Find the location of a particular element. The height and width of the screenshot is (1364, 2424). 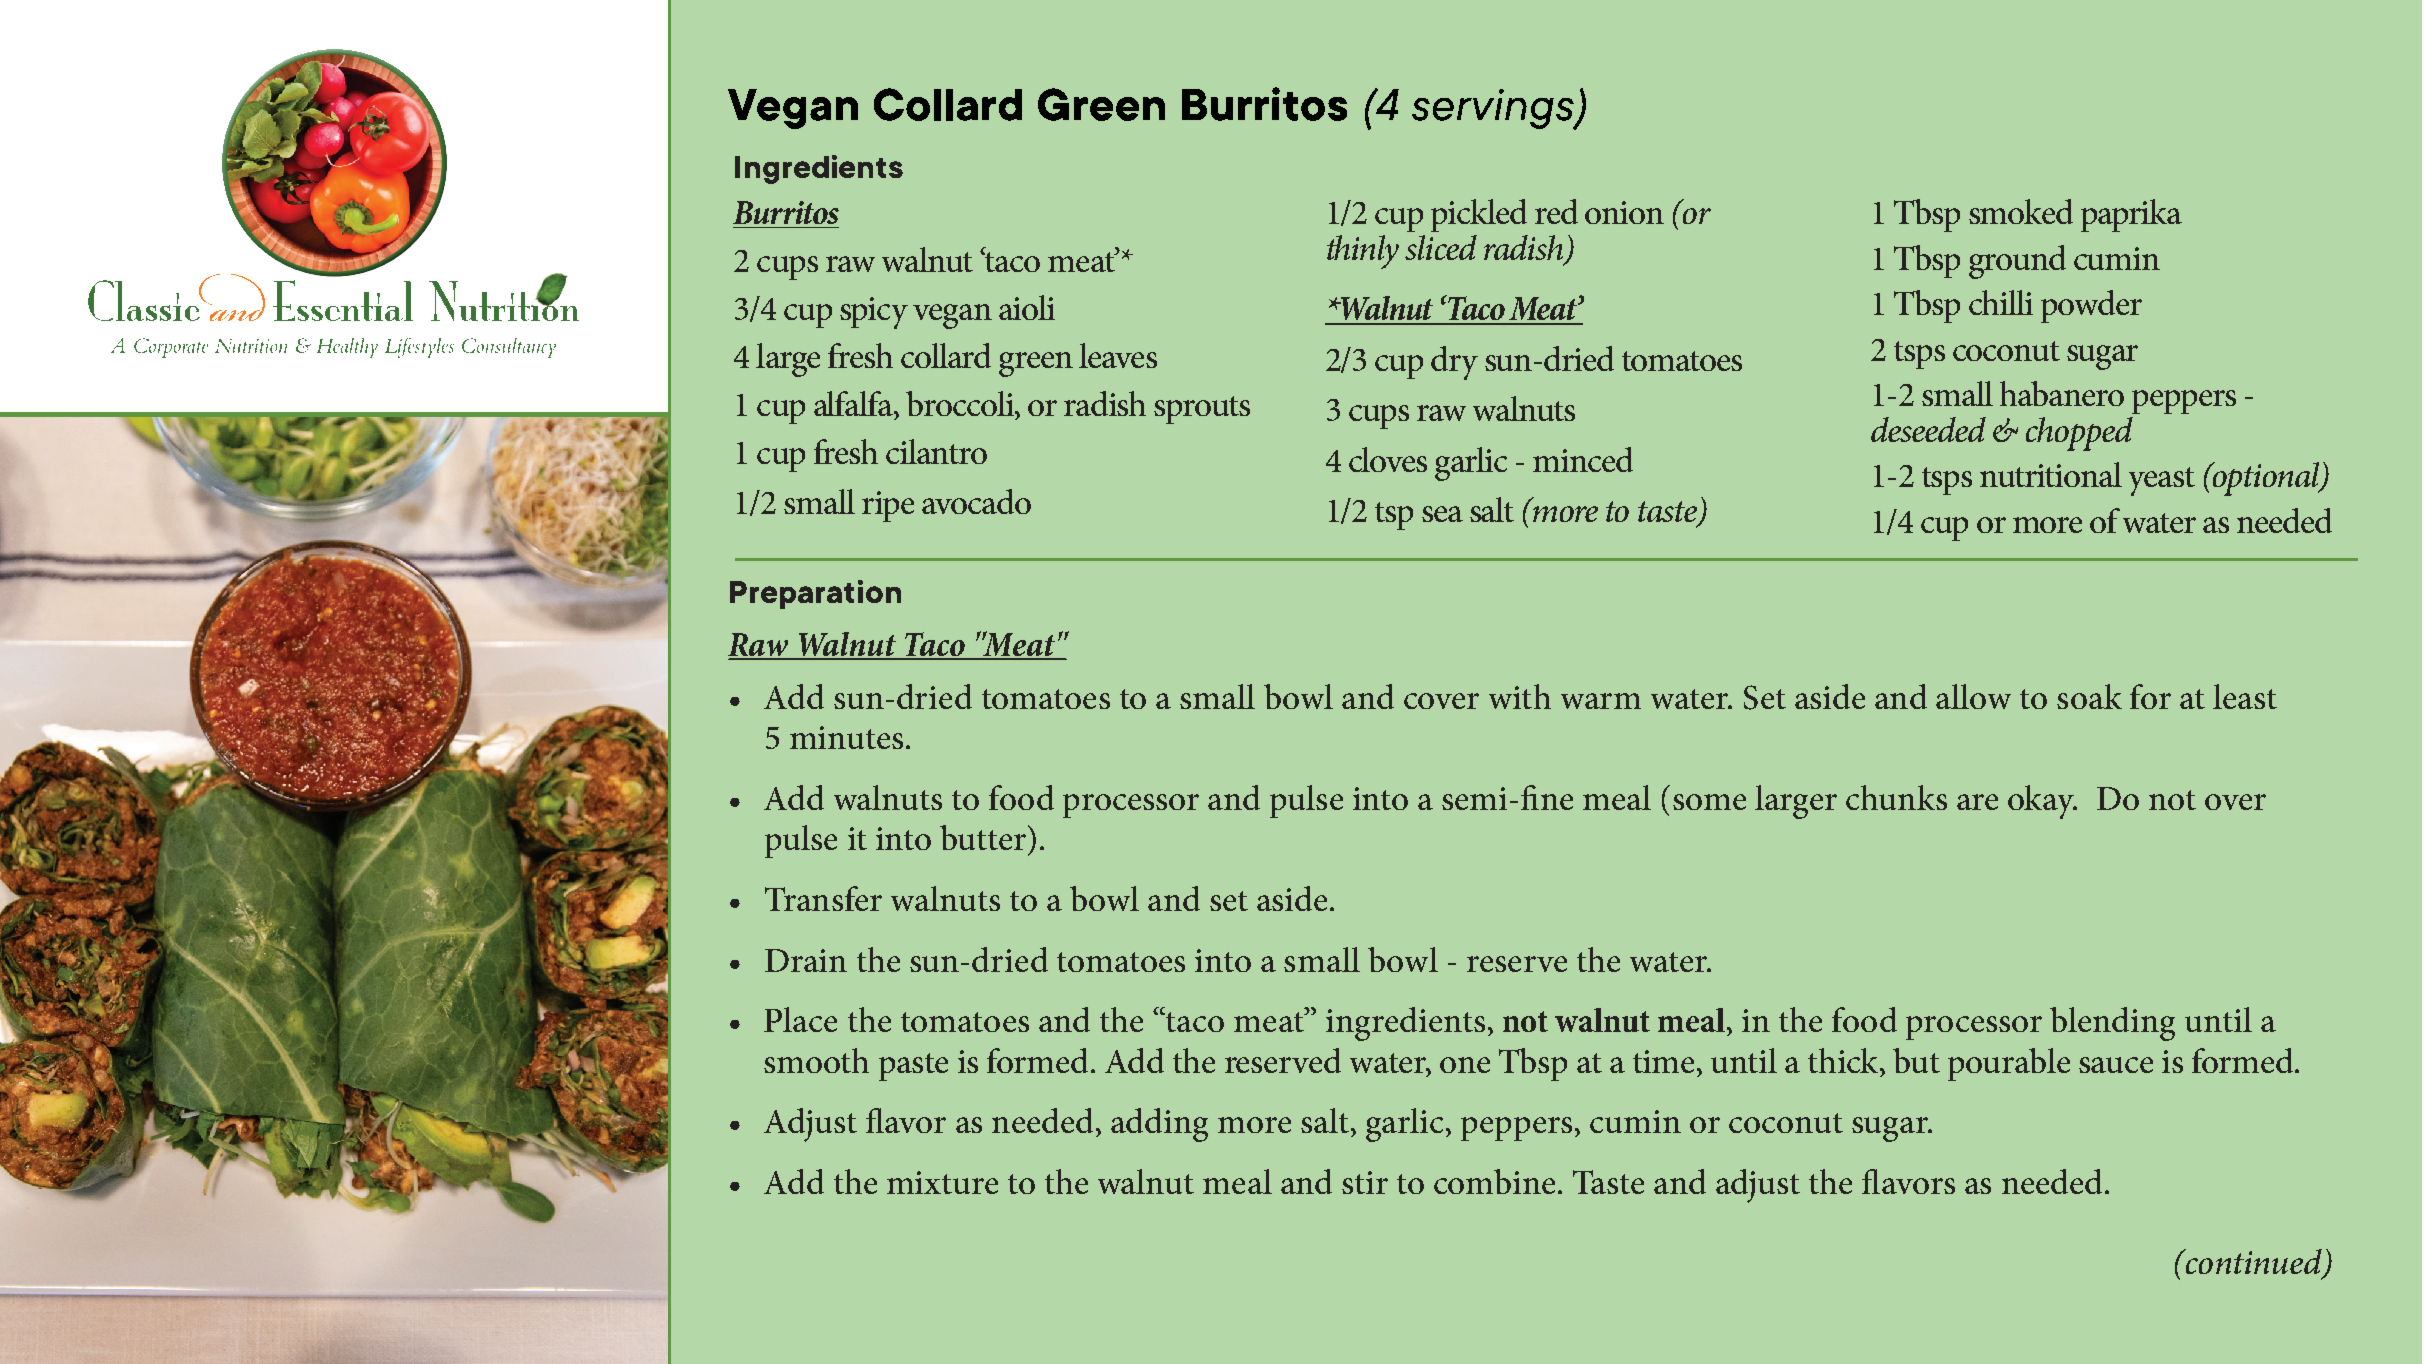

spicy is located at coordinates (874, 313).
